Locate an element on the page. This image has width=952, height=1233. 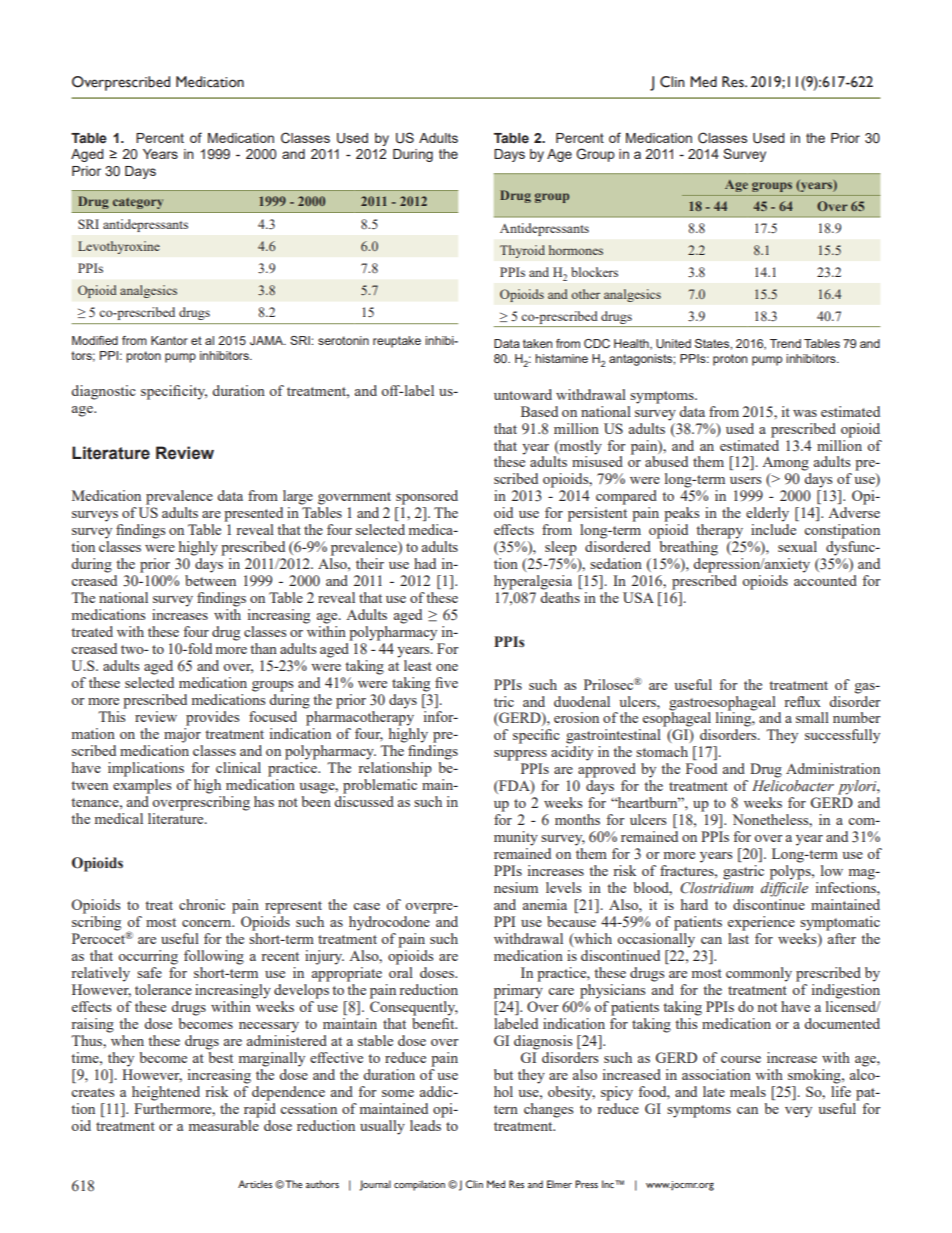
measurable is located at coordinates (224, 1125).
